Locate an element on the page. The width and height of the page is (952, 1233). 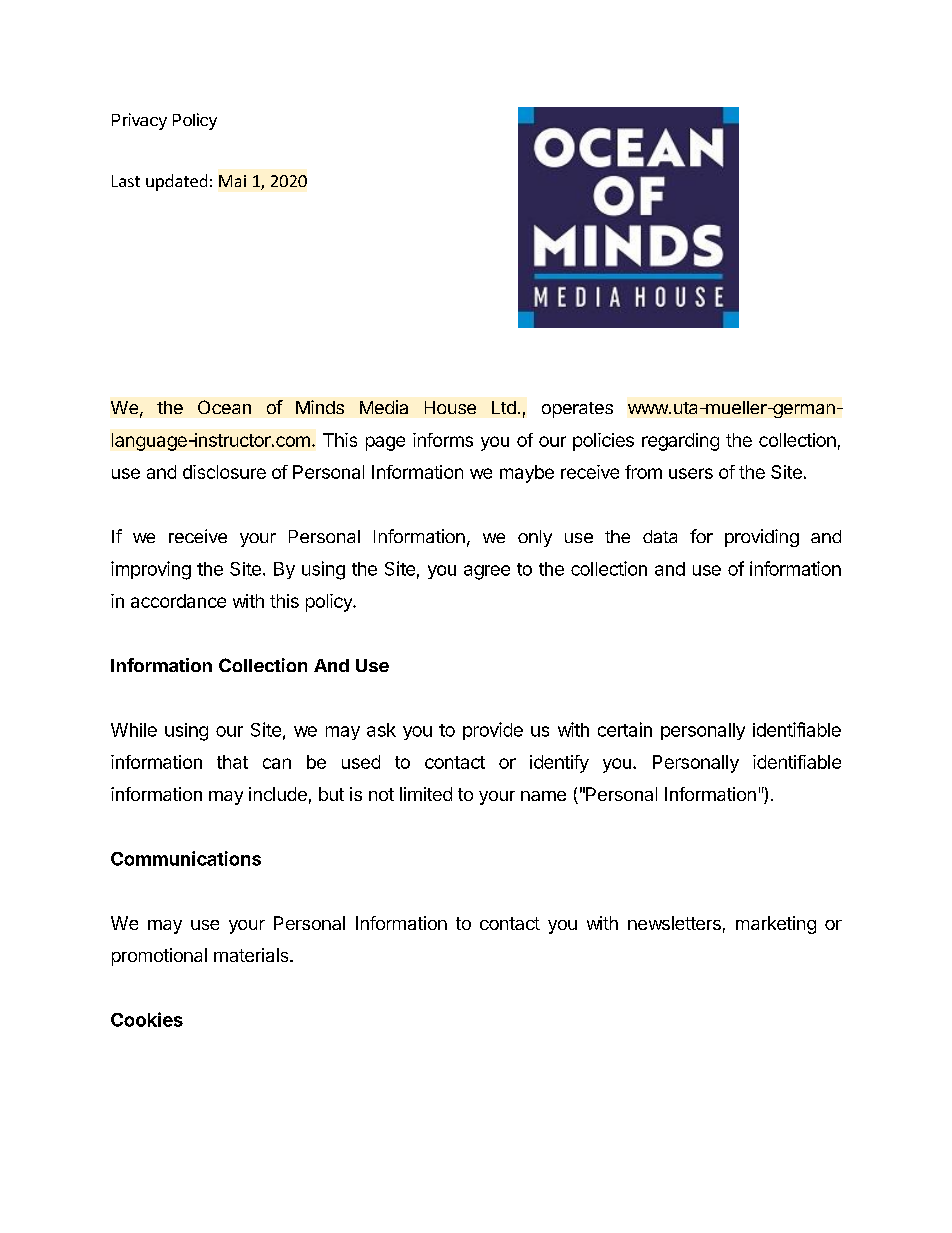
regarding is located at coordinates (680, 442).
